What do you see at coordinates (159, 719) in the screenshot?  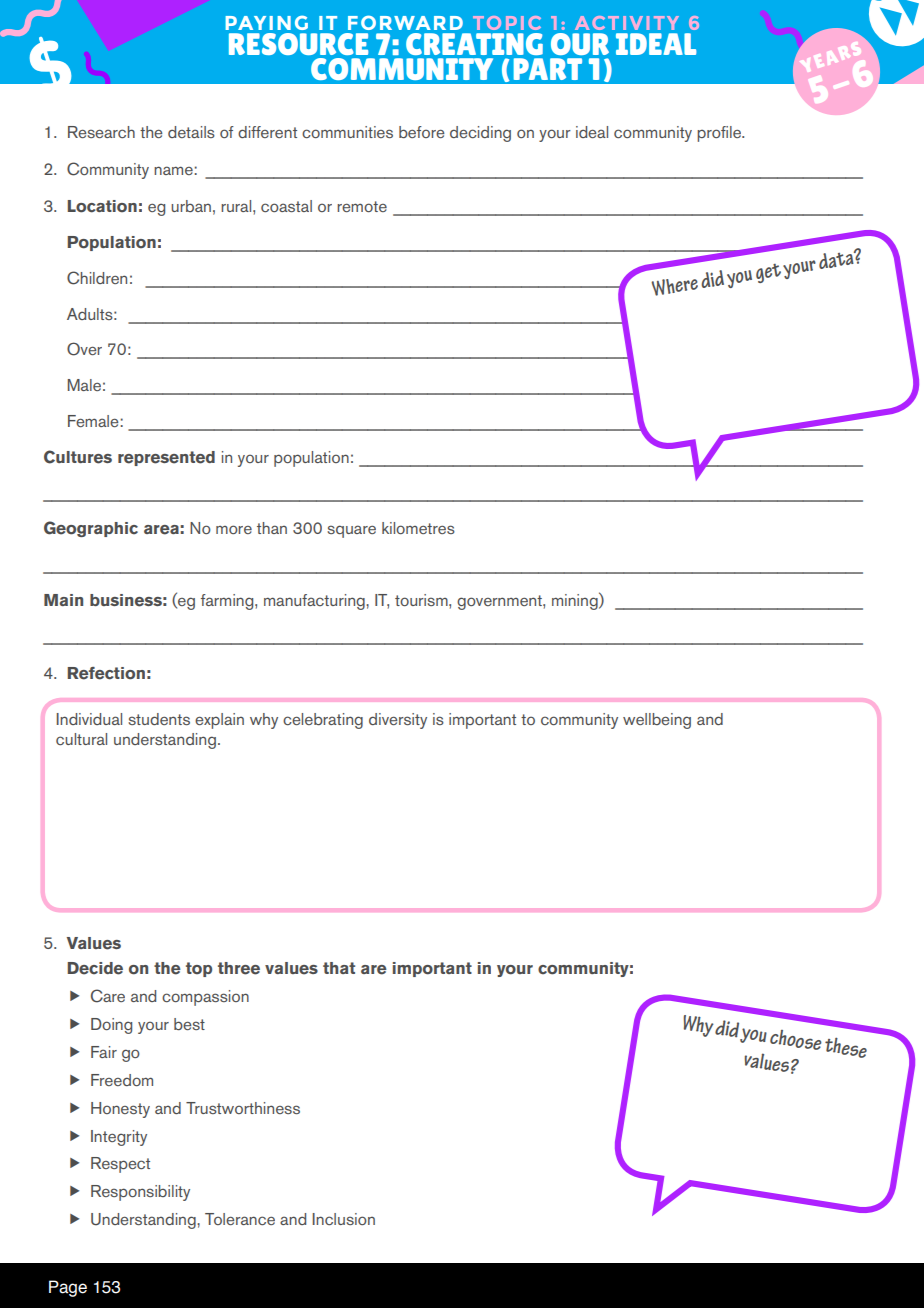 I see `students` at bounding box center [159, 719].
